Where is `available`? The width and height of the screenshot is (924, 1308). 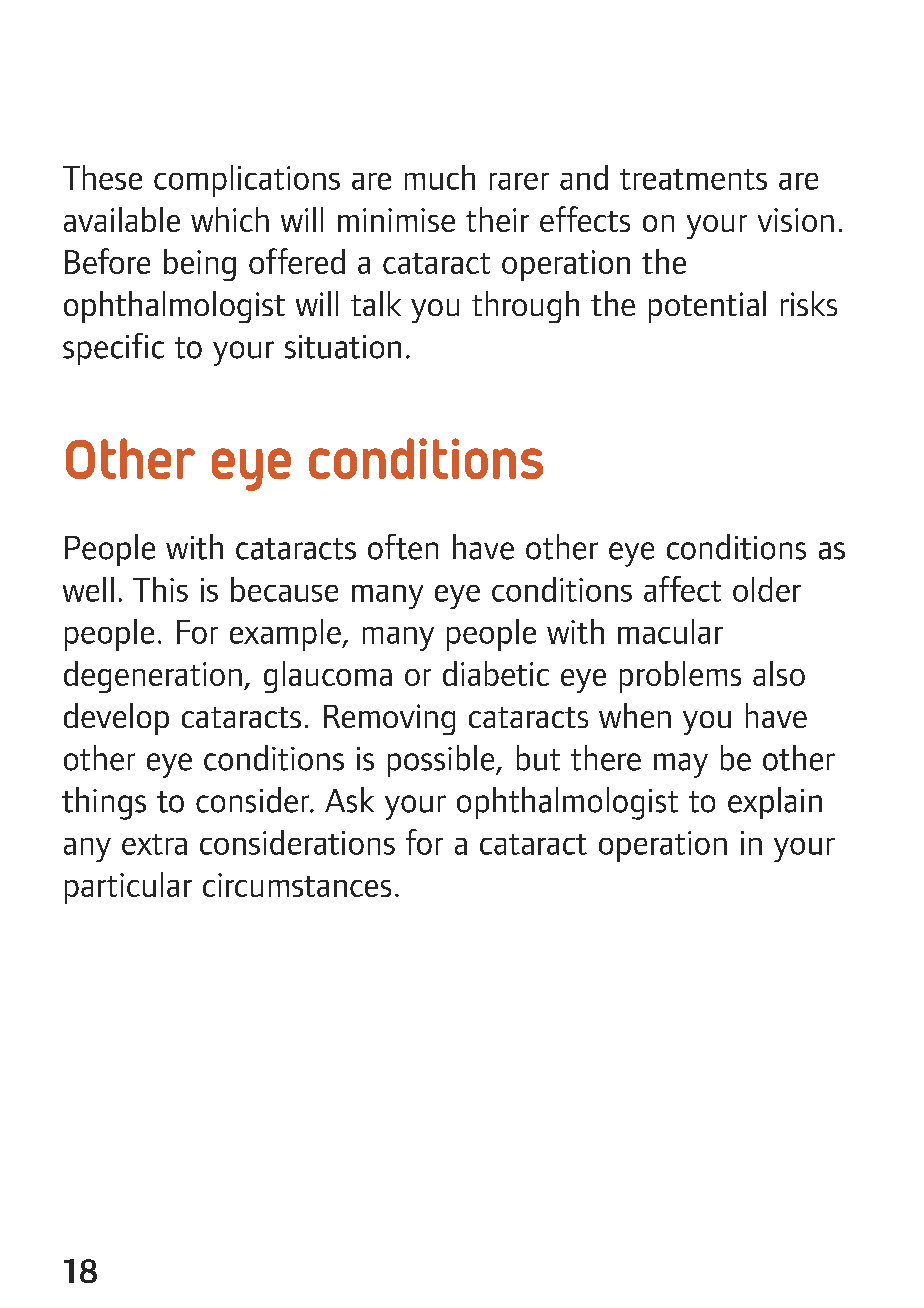
available is located at coordinates (122, 219).
